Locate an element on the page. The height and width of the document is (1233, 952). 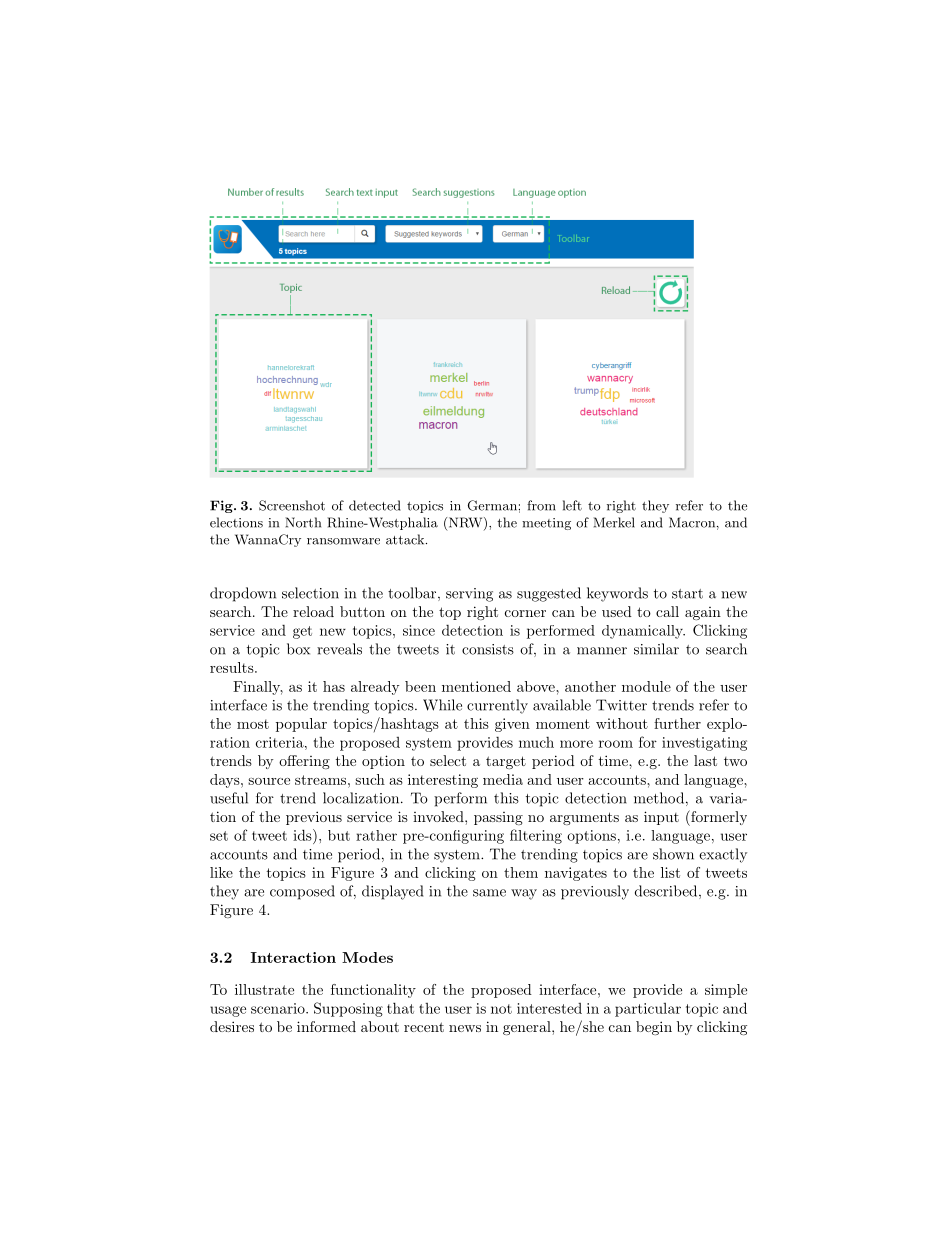
ids is located at coordinates (303, 835).
